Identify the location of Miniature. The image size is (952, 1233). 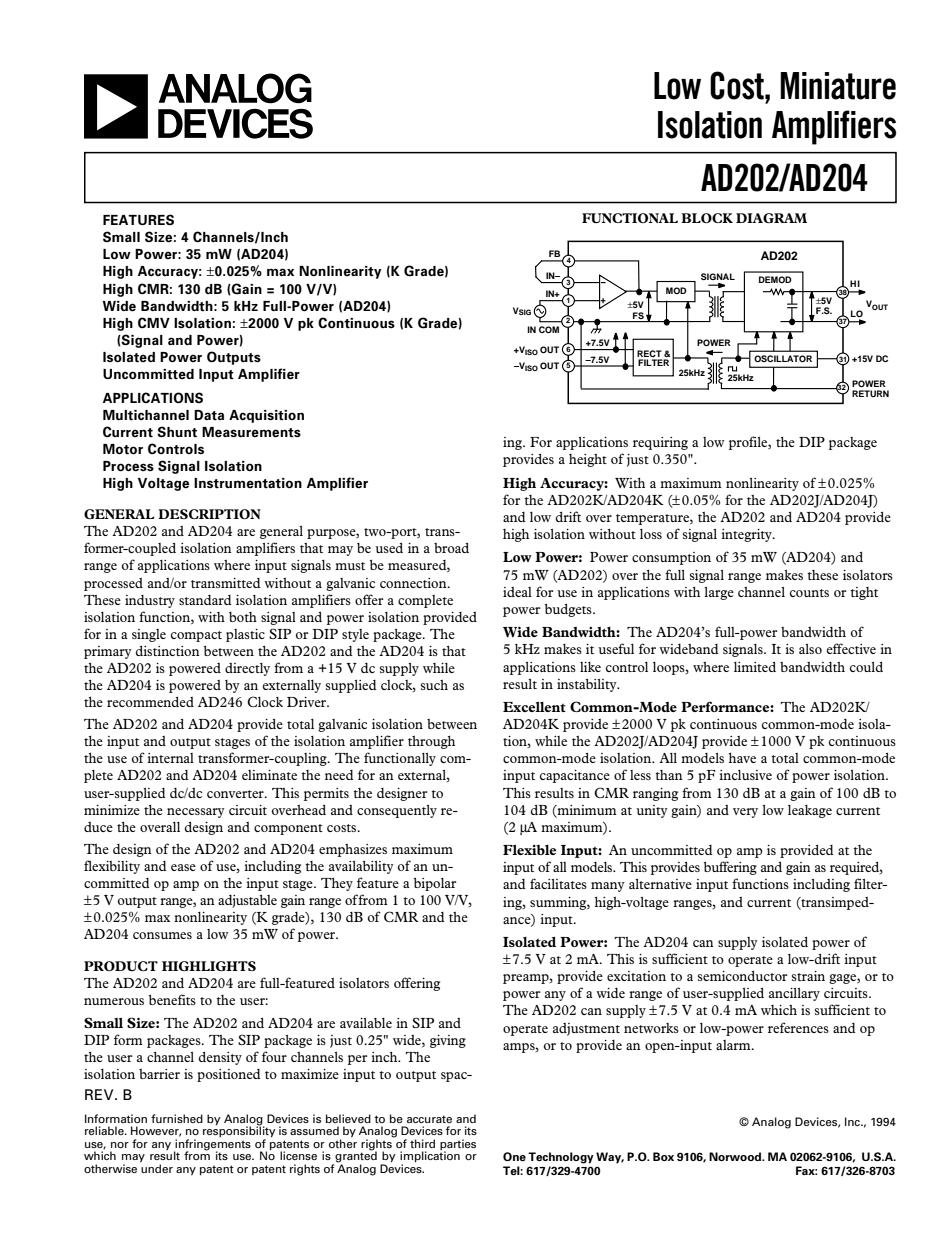
(838, 86).
